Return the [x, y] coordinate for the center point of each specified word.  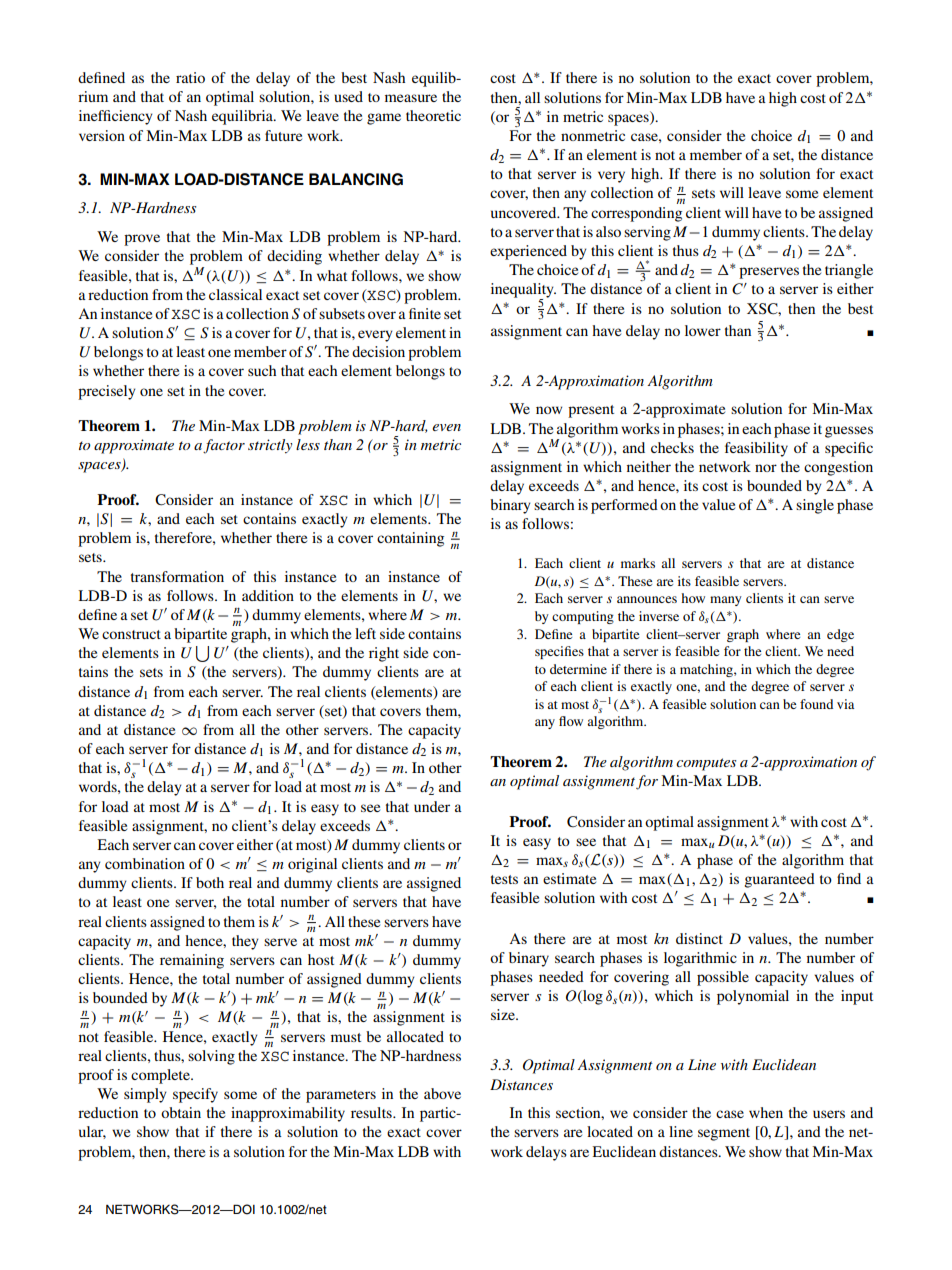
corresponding [636, 214]
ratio [190, 77]
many [726, 601]
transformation [177, 576]
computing [583, 617]
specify [195, 1095]
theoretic [433, 115]
